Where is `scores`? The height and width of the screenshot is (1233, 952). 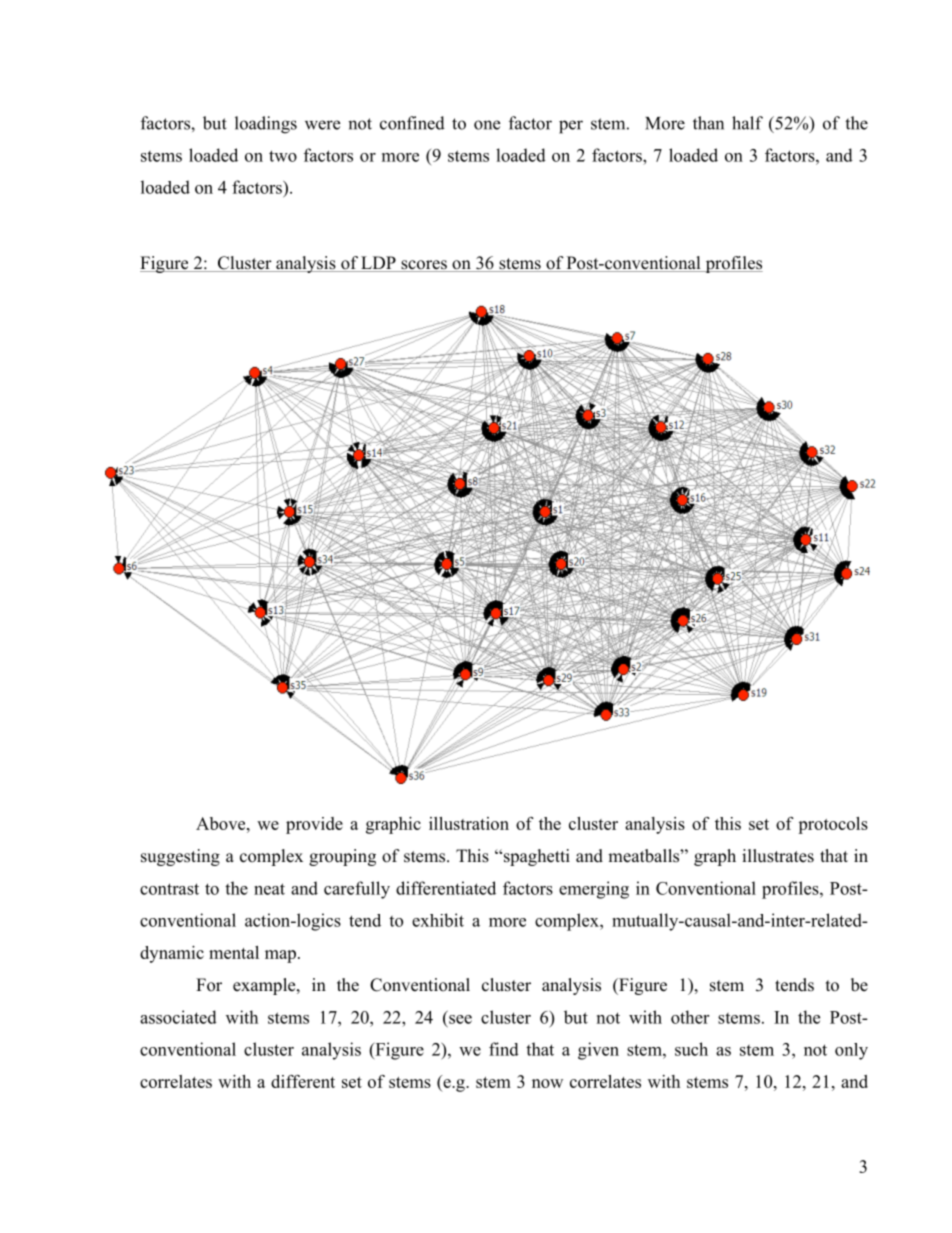
scores is located at coordinates (424, 266).
